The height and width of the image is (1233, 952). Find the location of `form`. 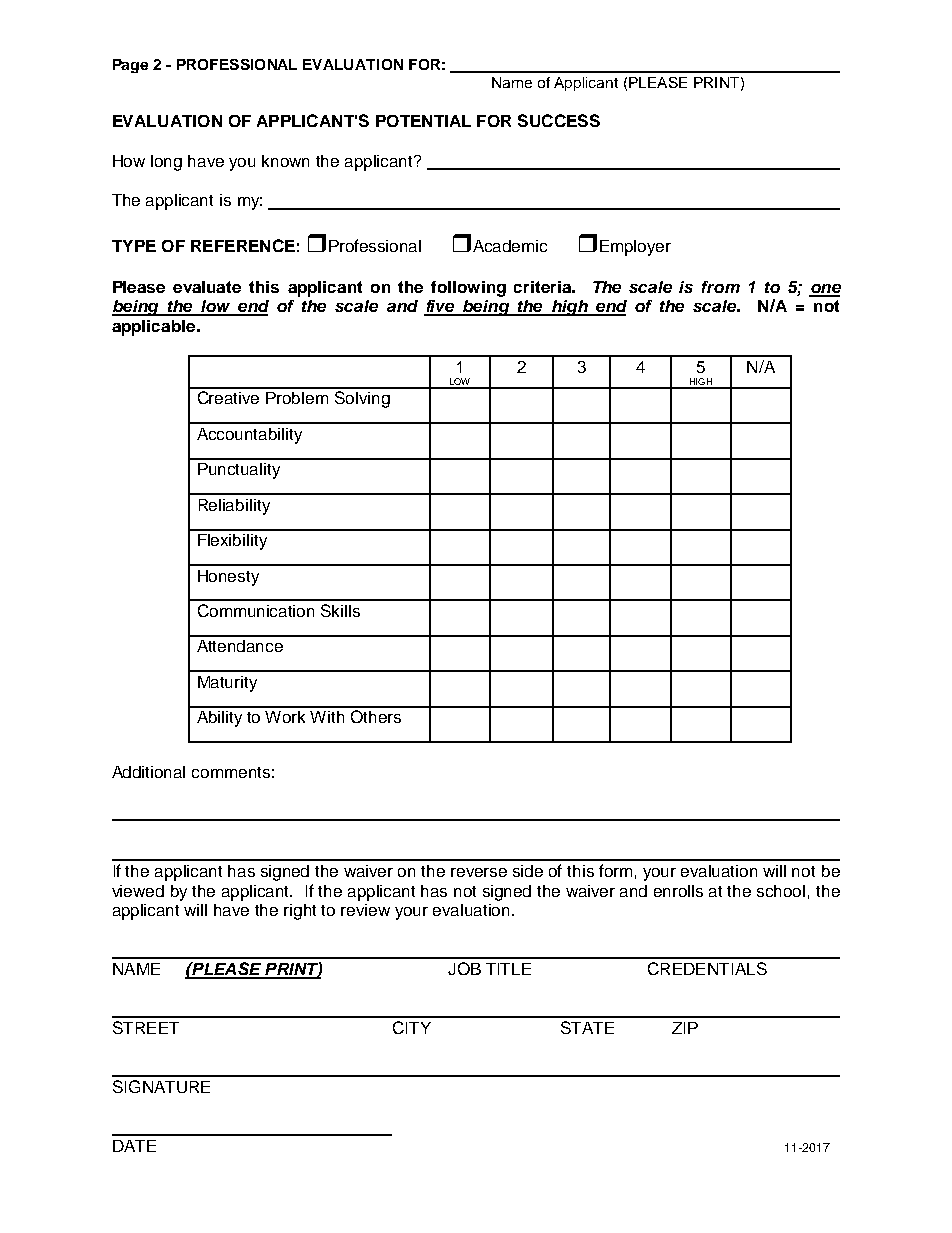

form is located at coordinates (615, 870).
